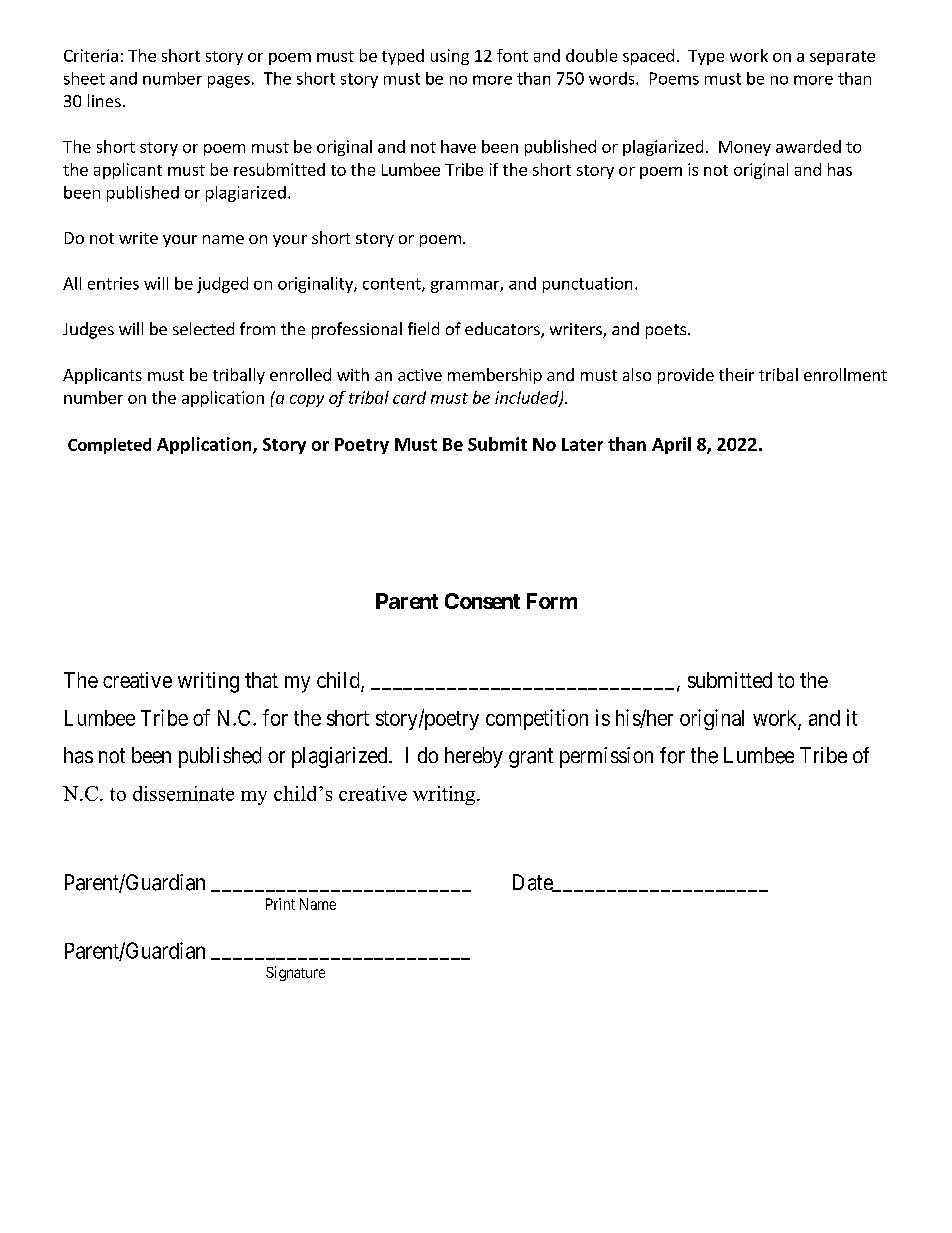 This document has width=952, height=1233. I want to click on pages, so click(229, 82).
